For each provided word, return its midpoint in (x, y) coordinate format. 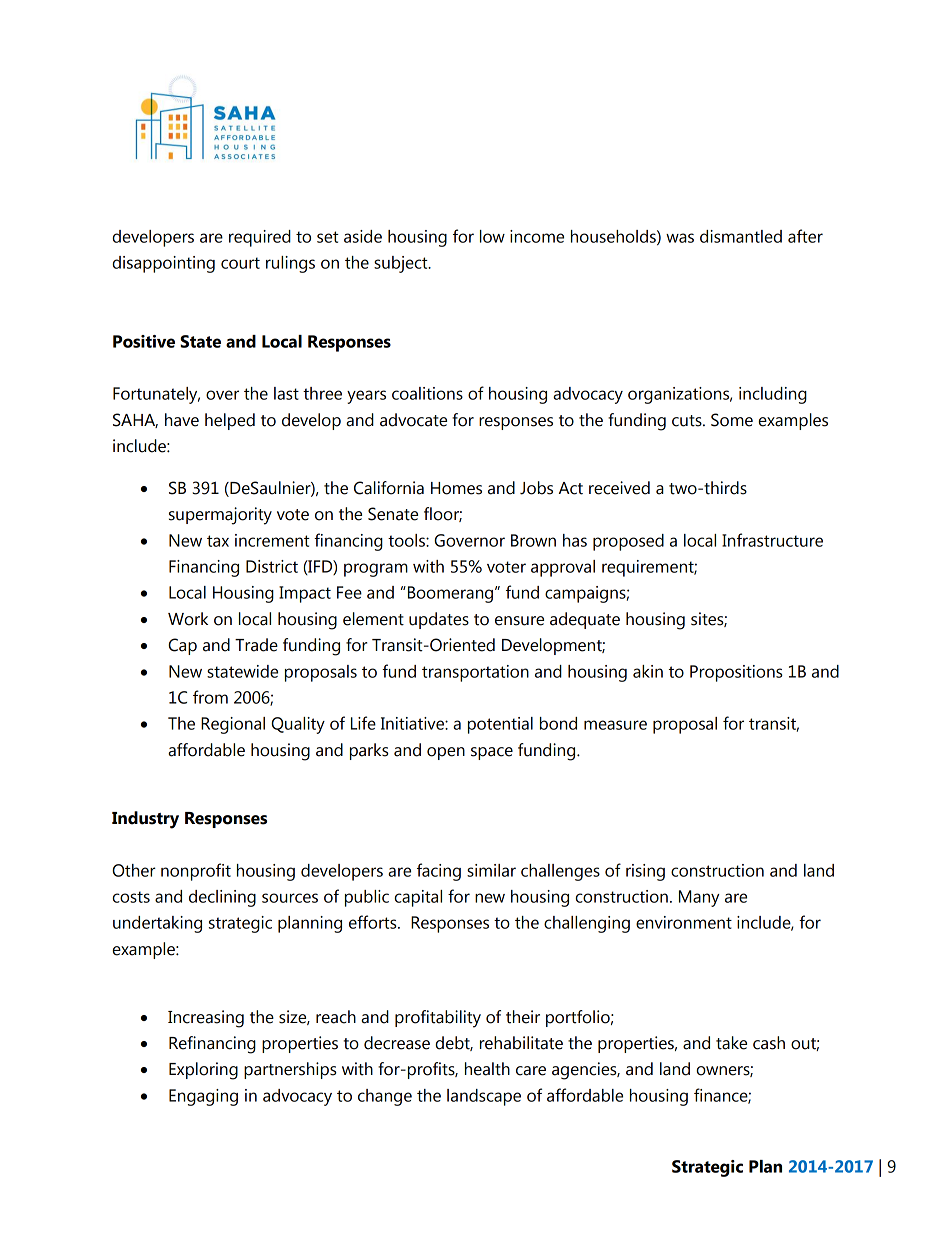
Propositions (736, 673)
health (487, 1069)
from (210, 697)
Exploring (203, 1071)
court (240, 263)
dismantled (741, 236)
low (492, 236)
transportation (475, 673)
